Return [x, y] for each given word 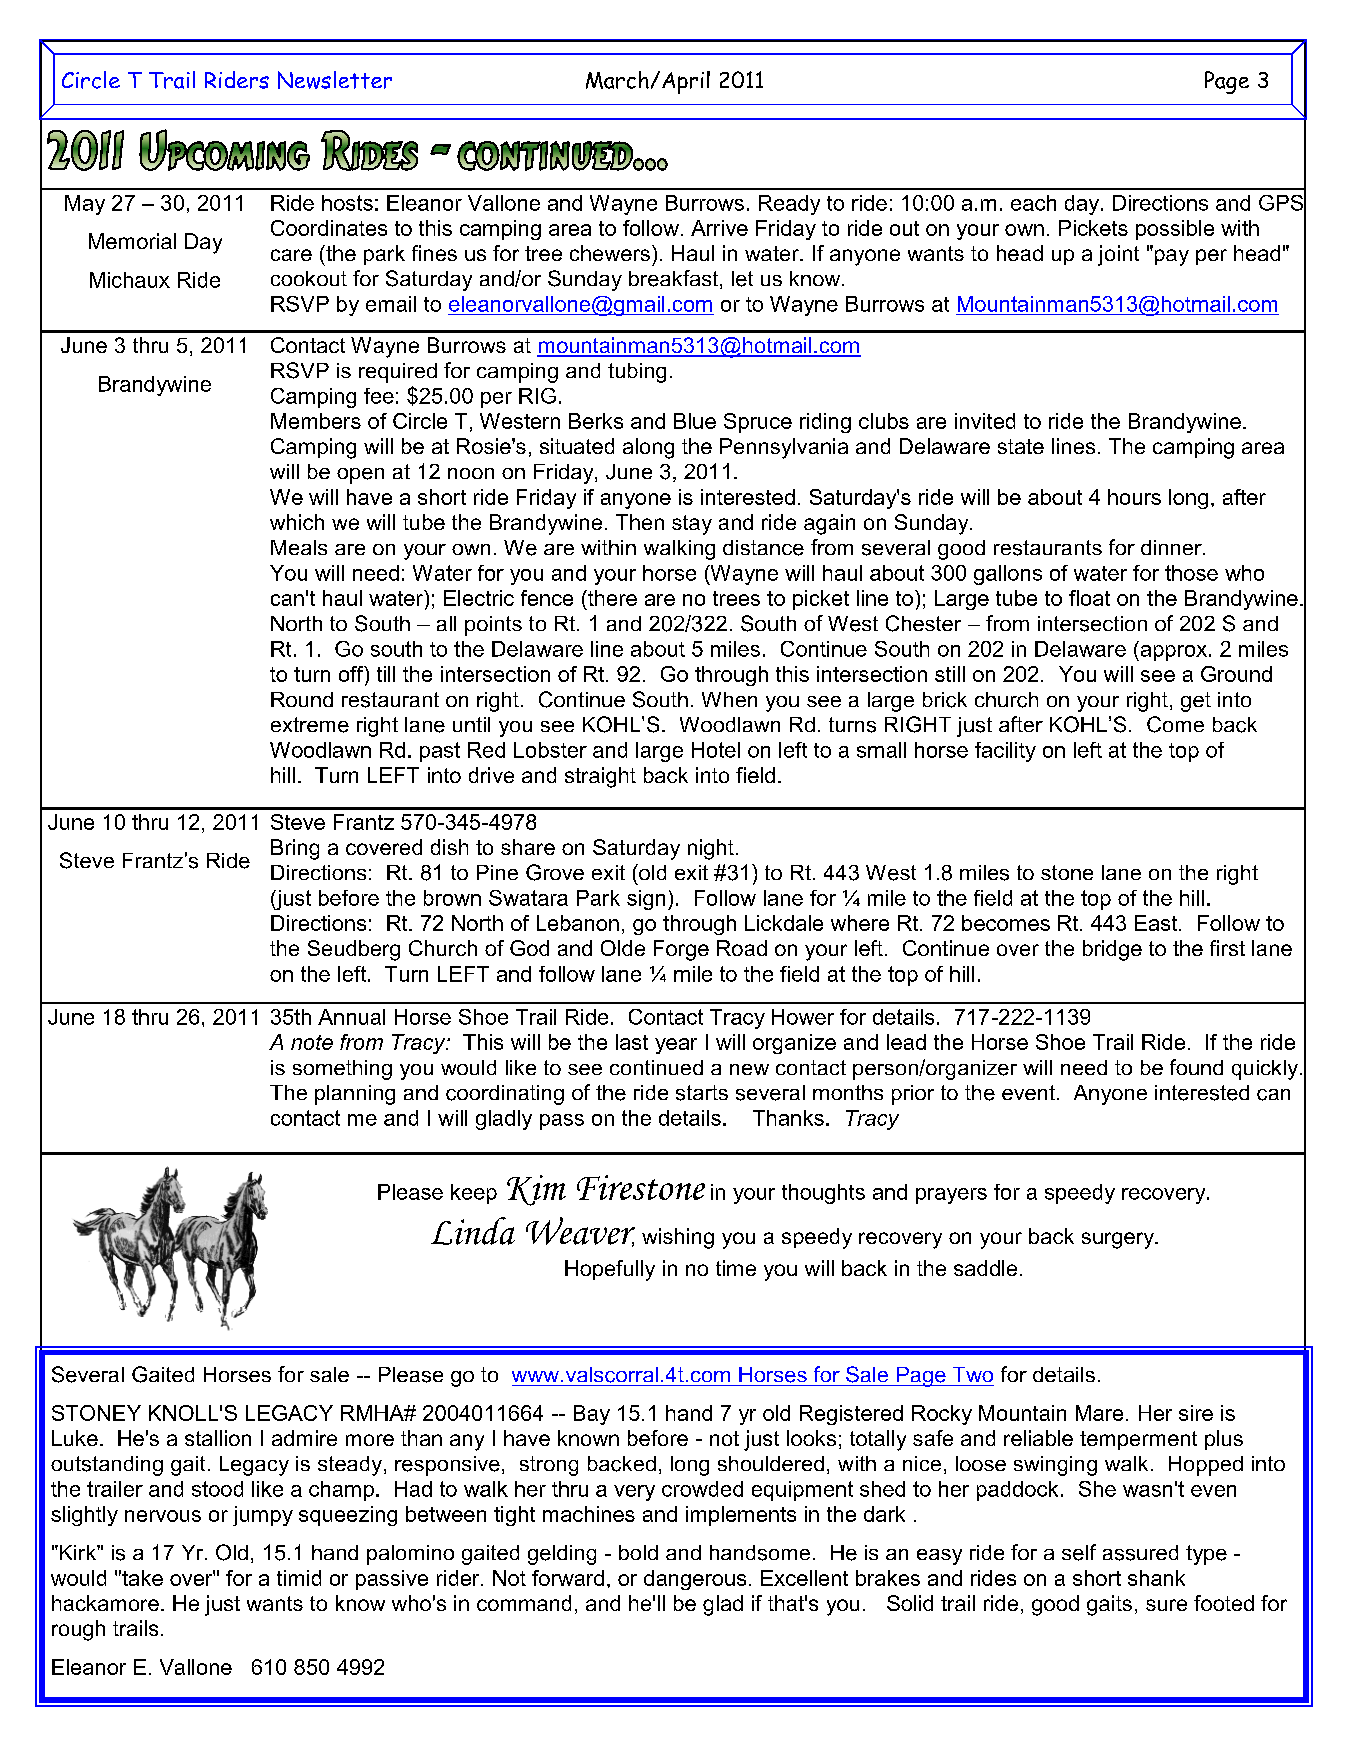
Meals [299, 547]
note [312, 1042]
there [611, 598]
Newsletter [335, 80]
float [1089, 598]
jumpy [263, 1516]
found [1196, 1067]
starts [702, 1093]
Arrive [719, 228]
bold [638, 1552]
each [1033, 203]
